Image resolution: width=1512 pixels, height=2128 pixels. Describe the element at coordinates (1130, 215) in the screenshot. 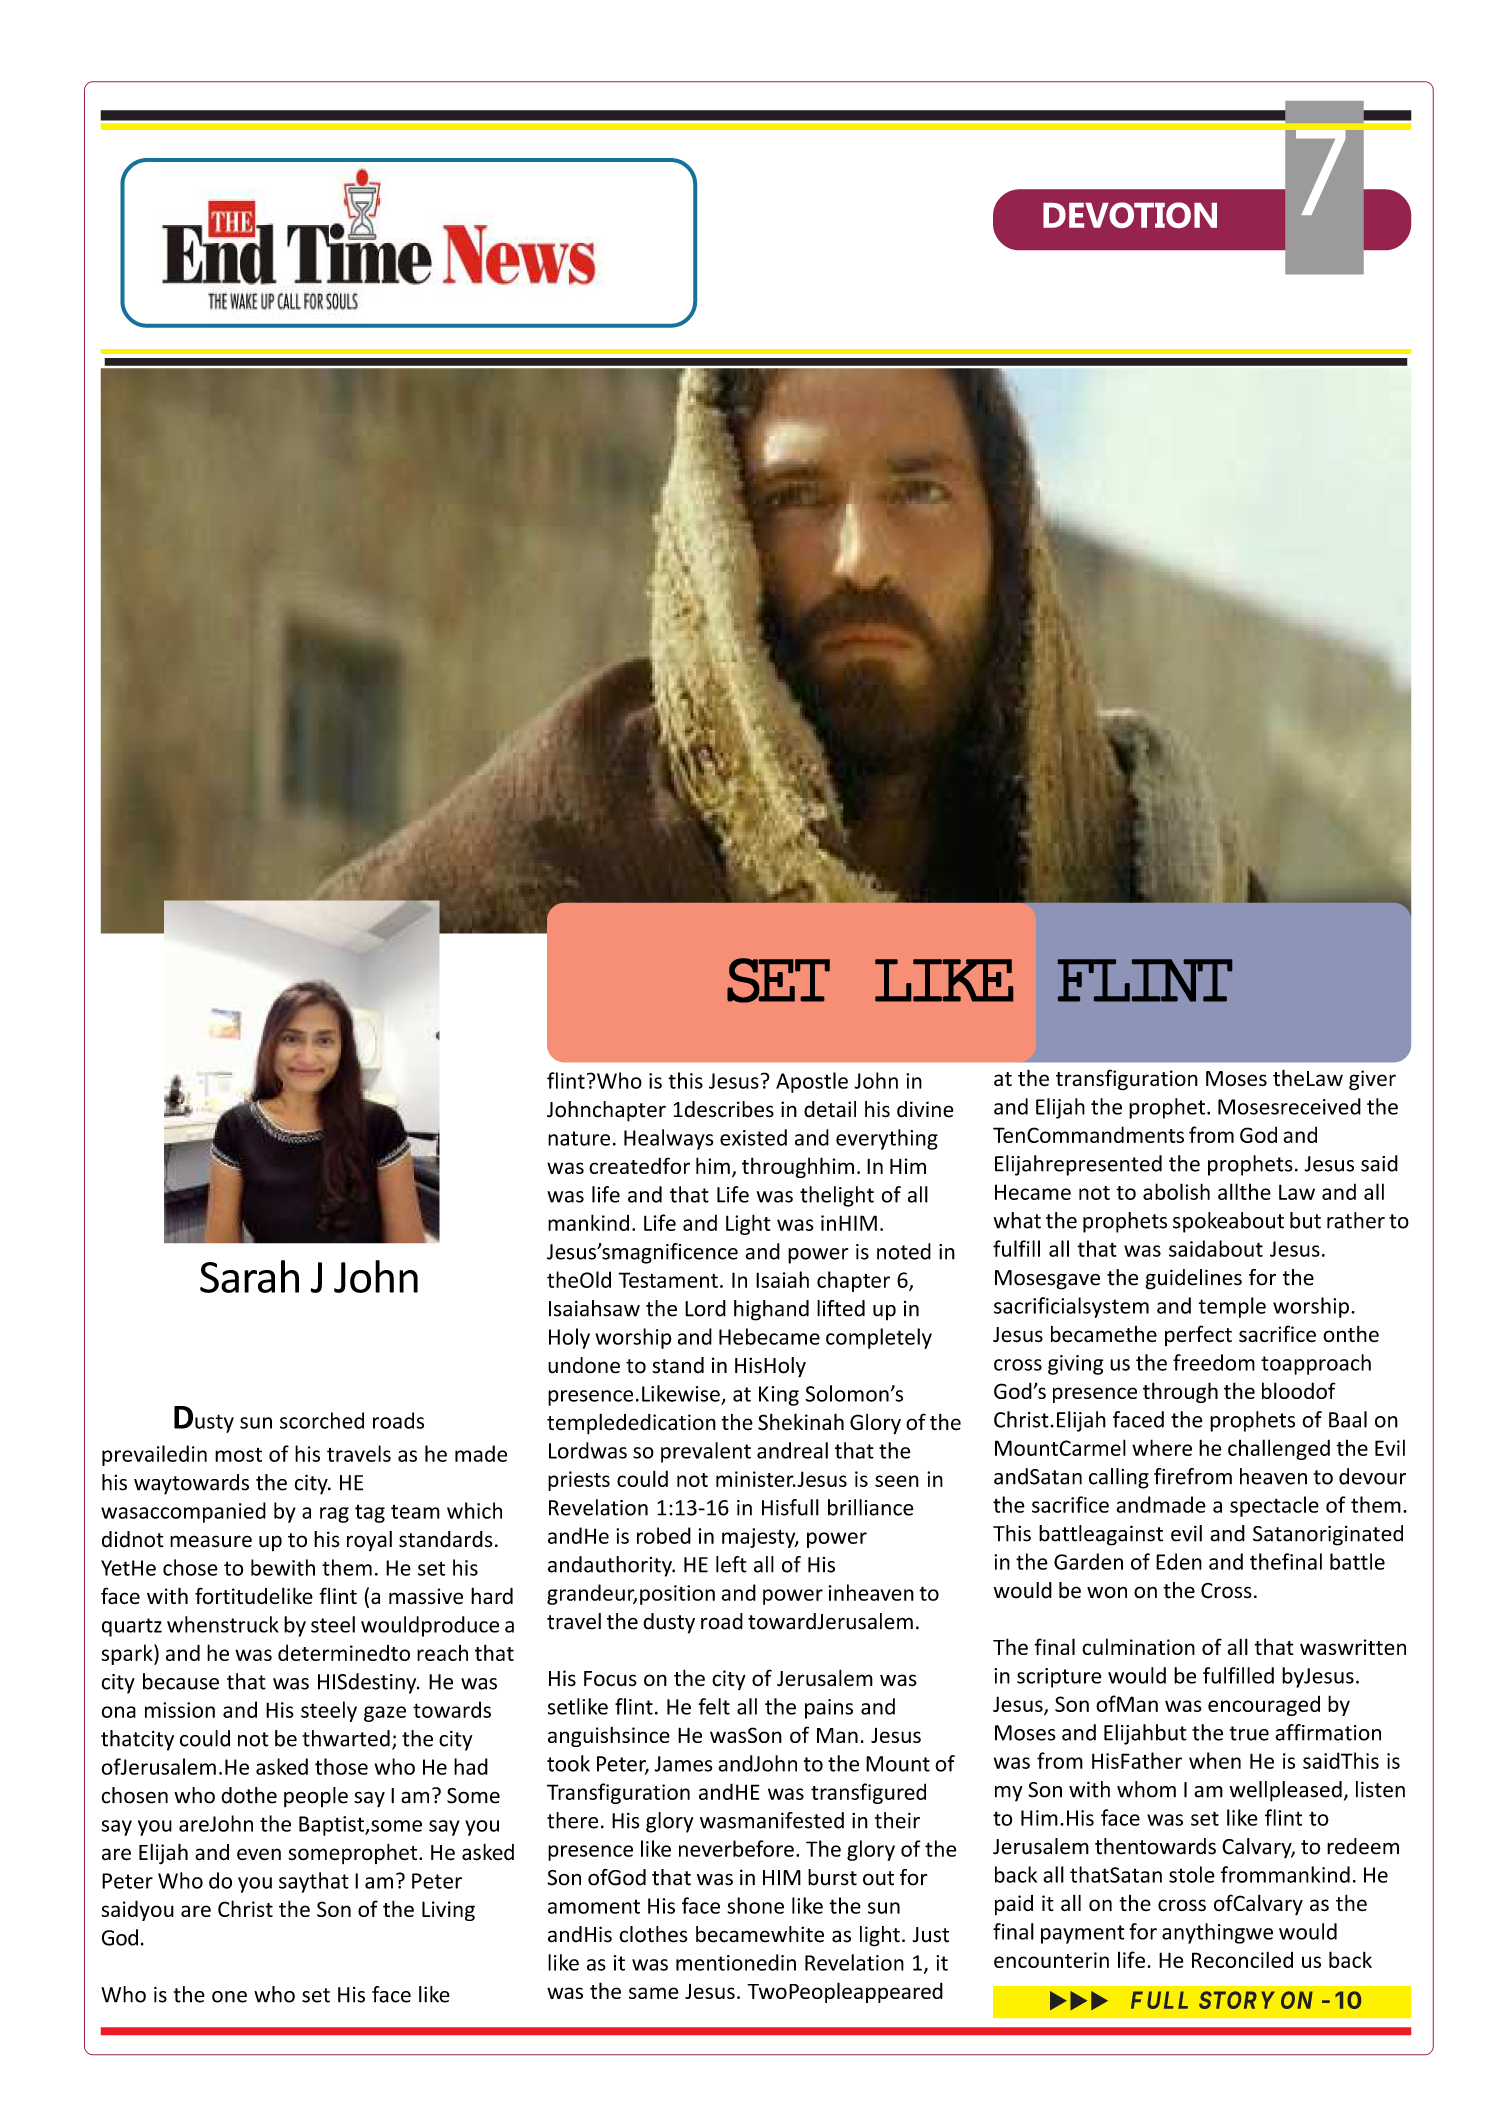

I see `DEVOTION` at that location.
